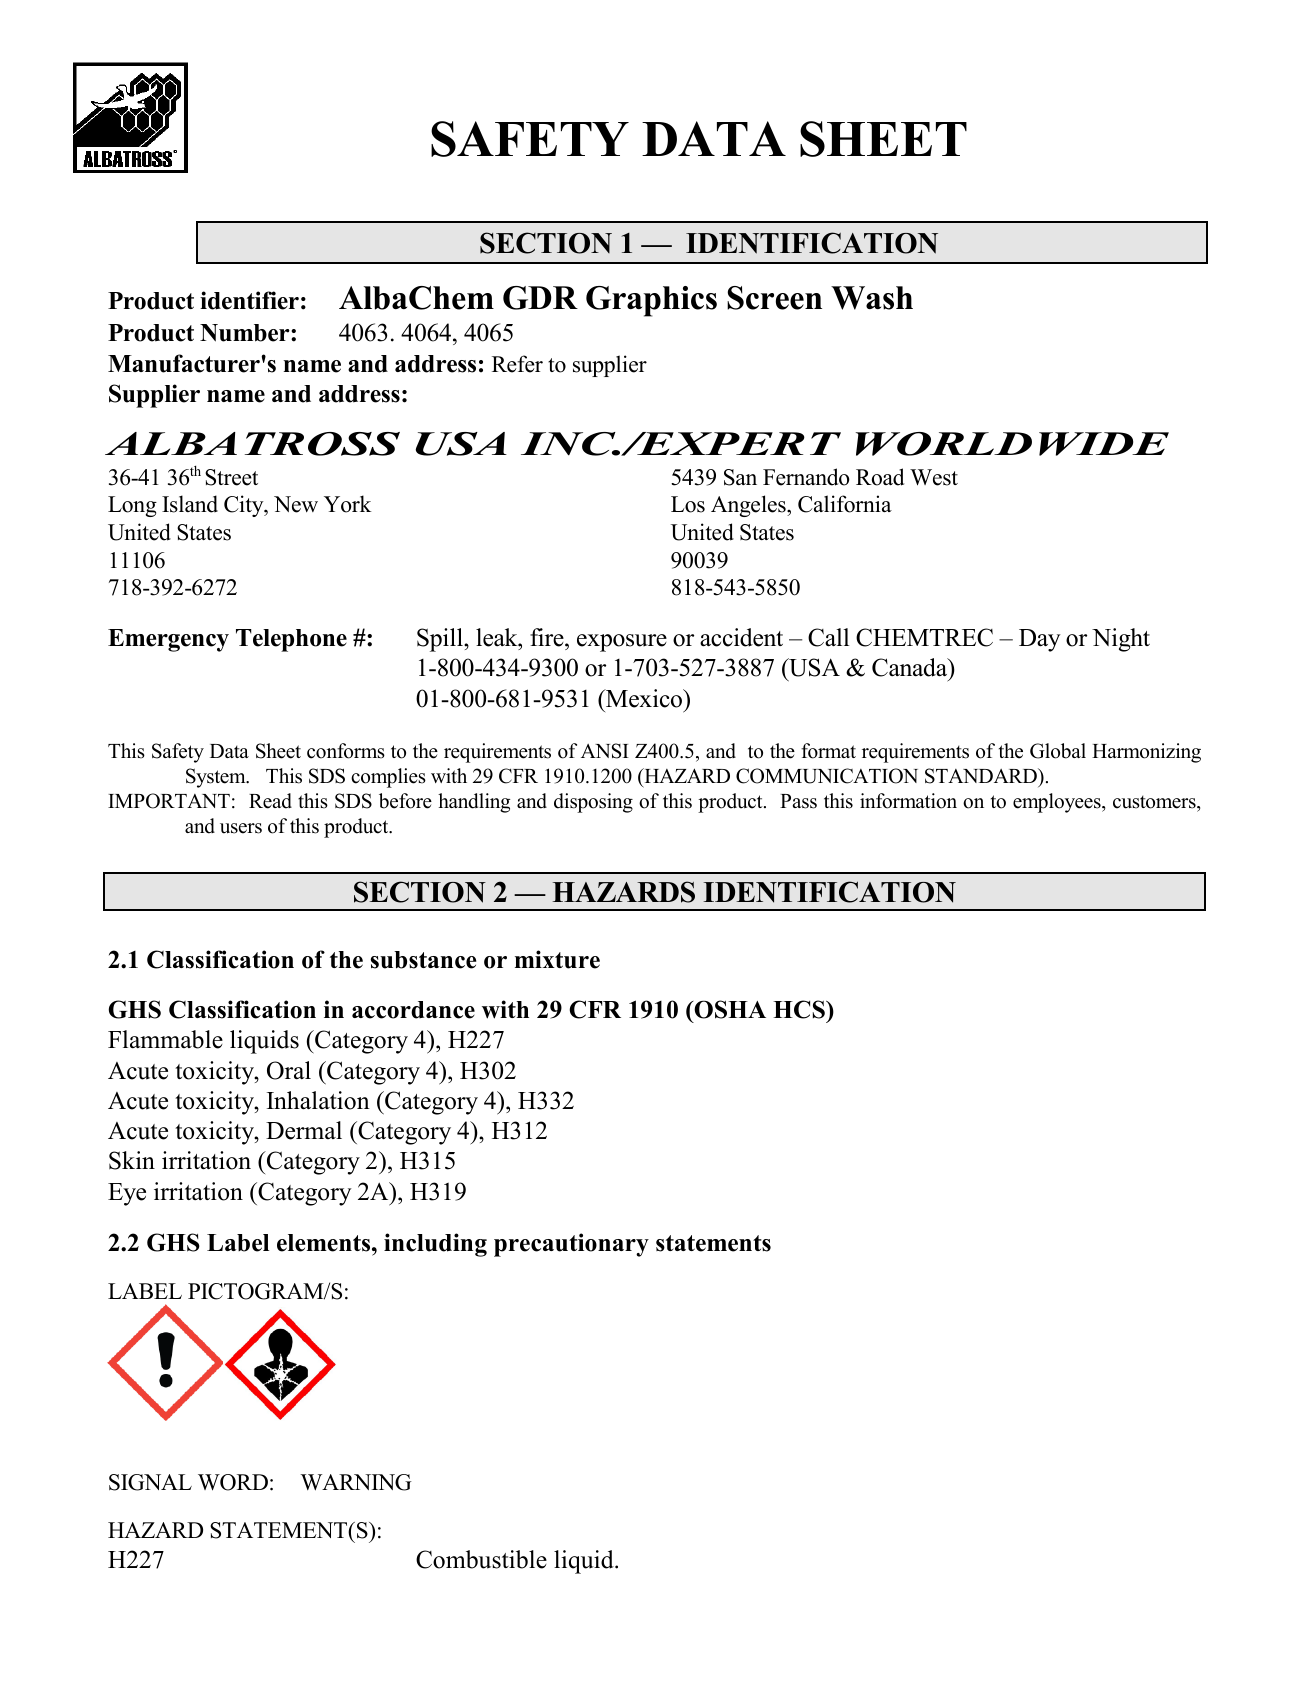  I want to click on HCS, so click(800, 1009).
